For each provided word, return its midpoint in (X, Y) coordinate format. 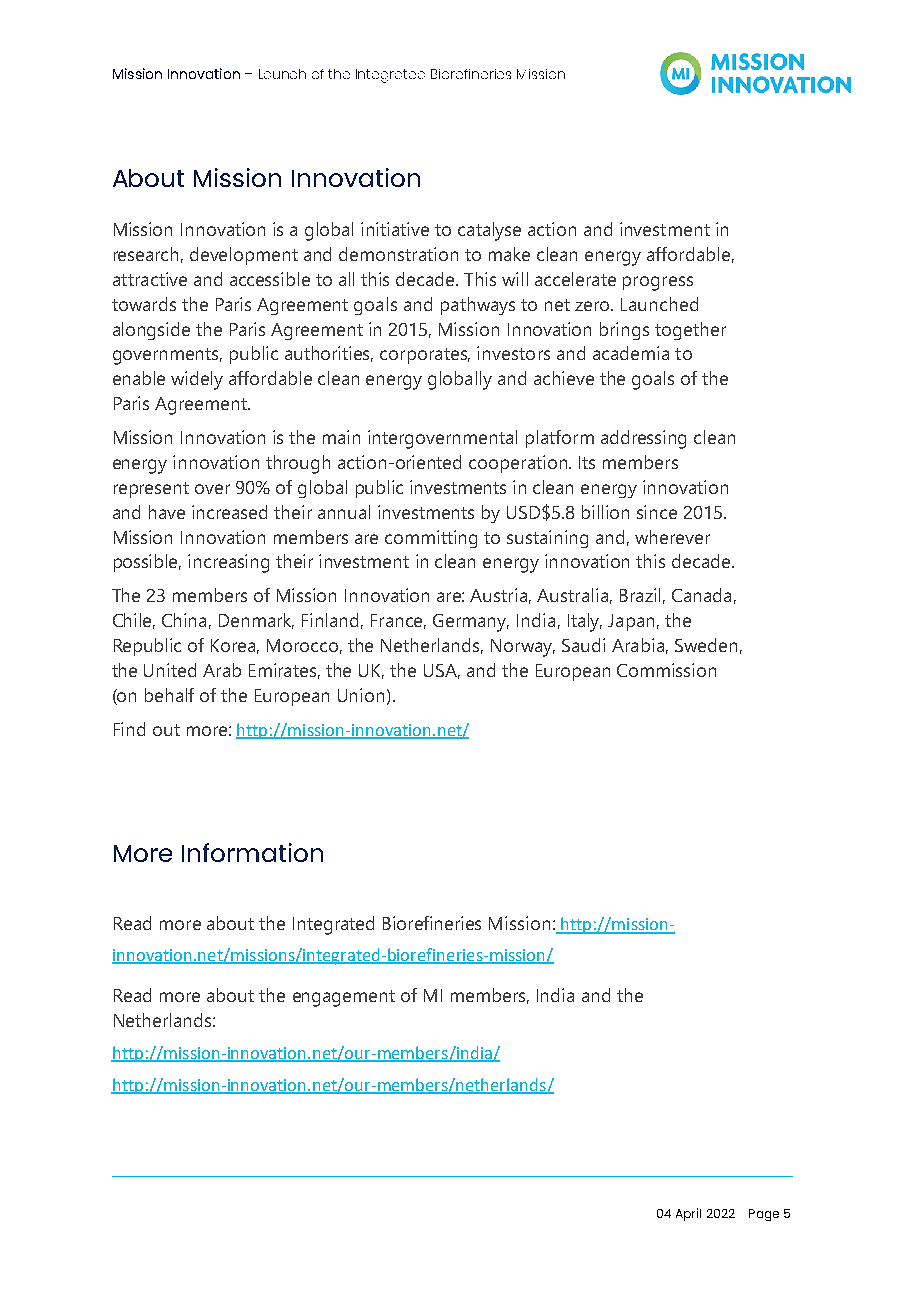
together (690, 331)
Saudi (583, 645)
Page (764, 1215)
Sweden (706, 645)
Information (252, 852)
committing (431, 539)
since (657, 512)
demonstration (398, 254)
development (244, 256)
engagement (344, 998)
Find (129, 729)
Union (361, 695)
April (688, 1214)
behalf (169, 695)
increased (229, 512)
